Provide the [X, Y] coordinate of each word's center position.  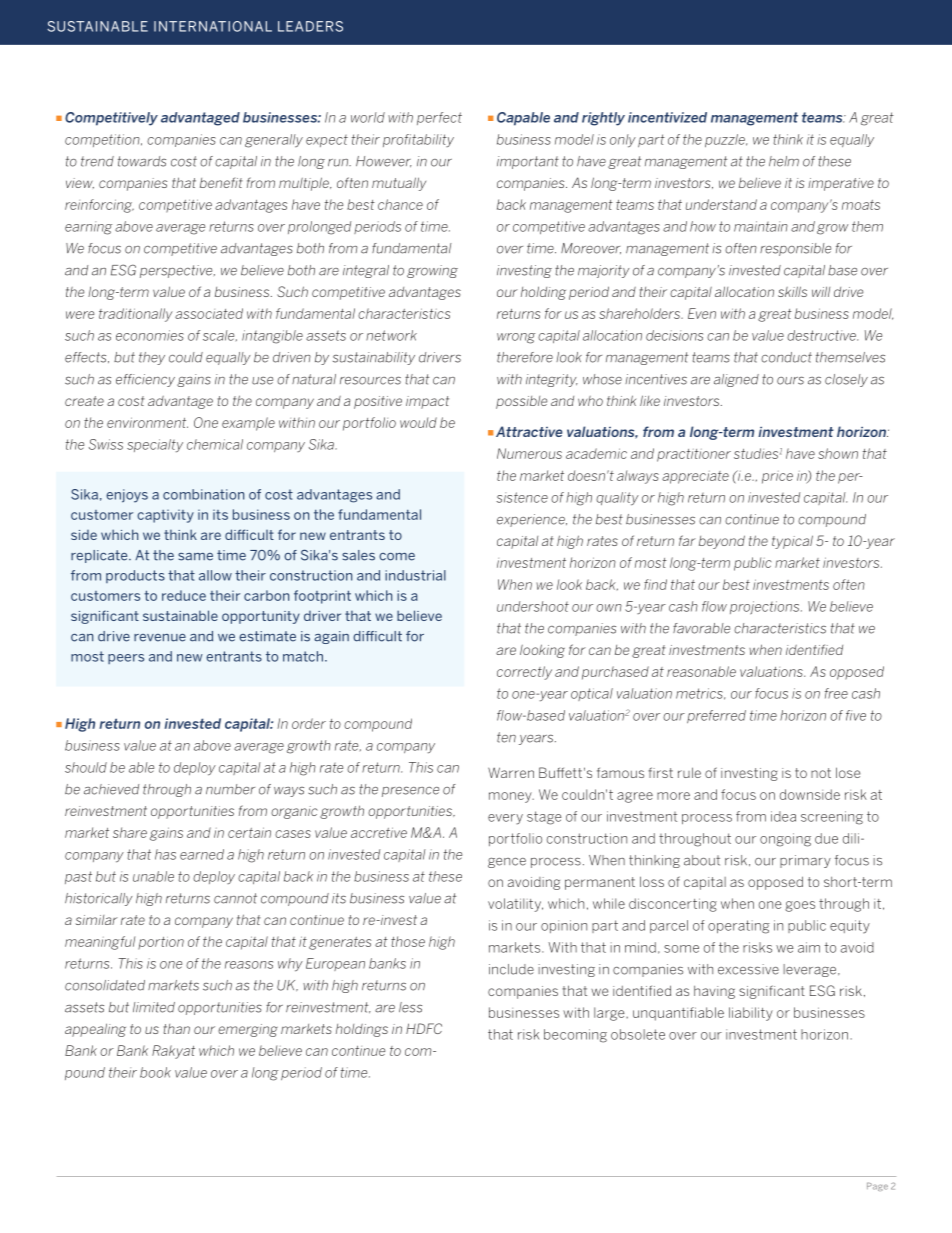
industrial [415, 575]
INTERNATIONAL [213, 26]
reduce [184, 595]
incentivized [667, 117]
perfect [439, 118]
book [155, 1072]
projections [766, 608]
